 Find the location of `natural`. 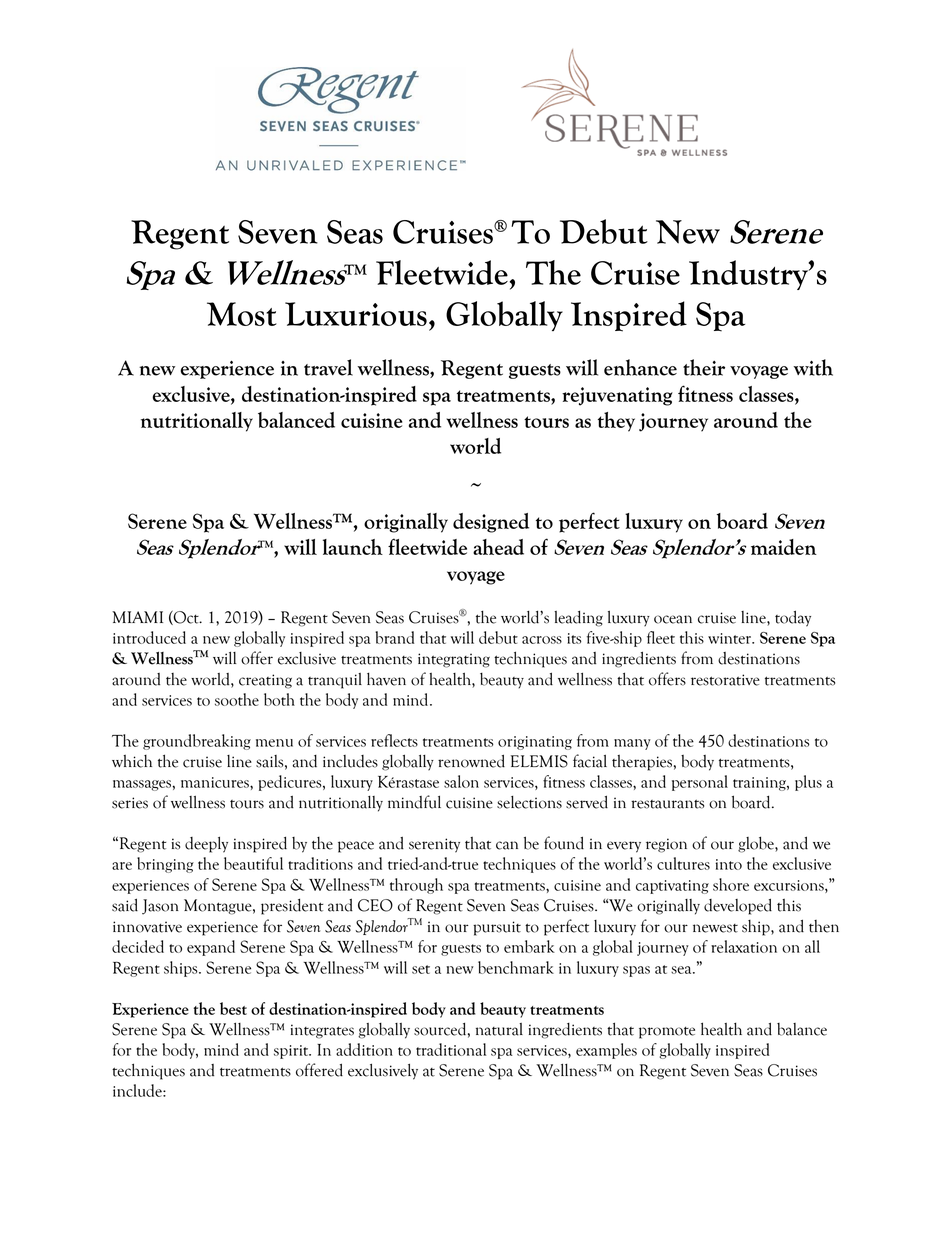

natural is located at coordinates (499, 1029).
